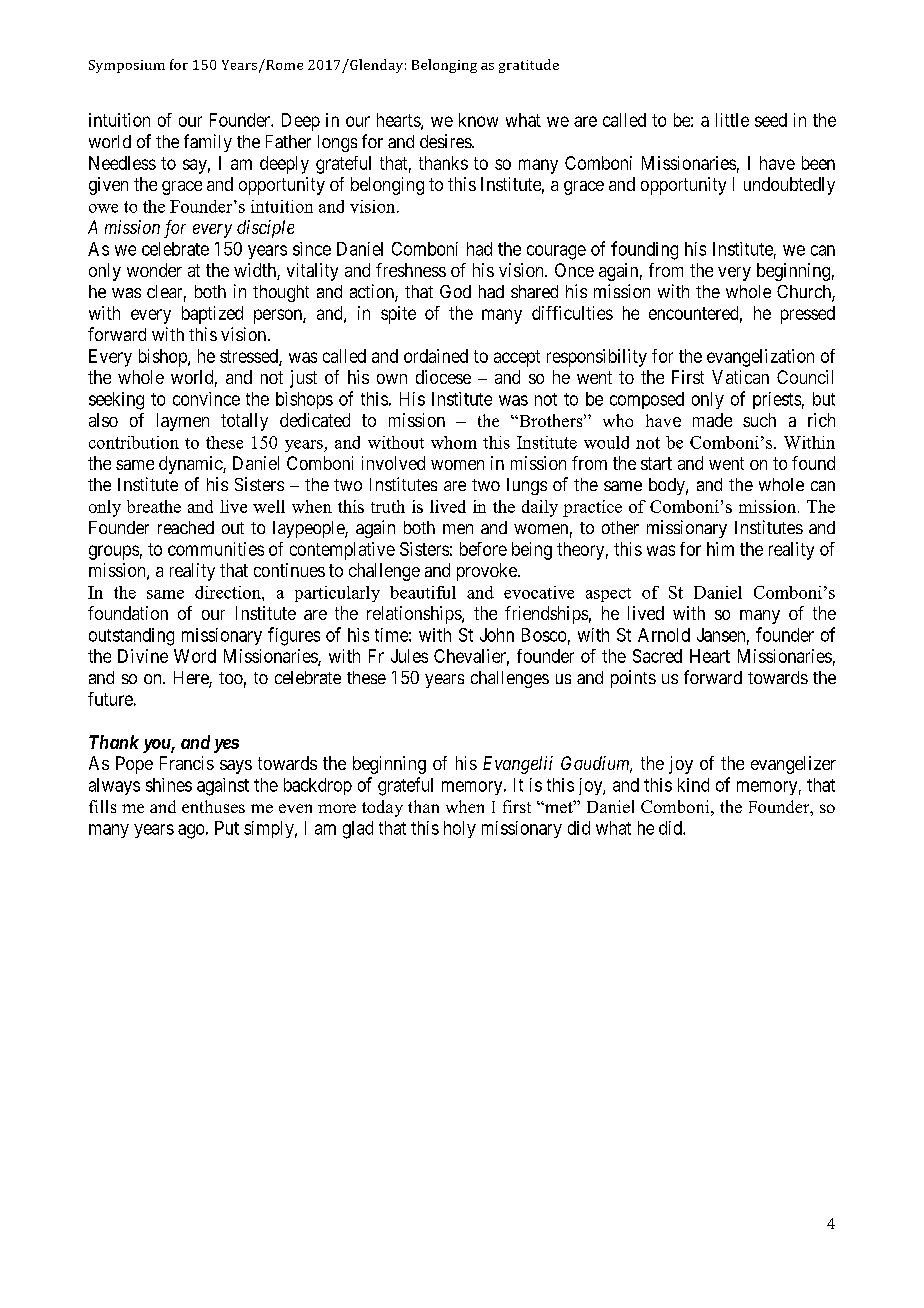  I want to click on Jules, so click(409, 656).
